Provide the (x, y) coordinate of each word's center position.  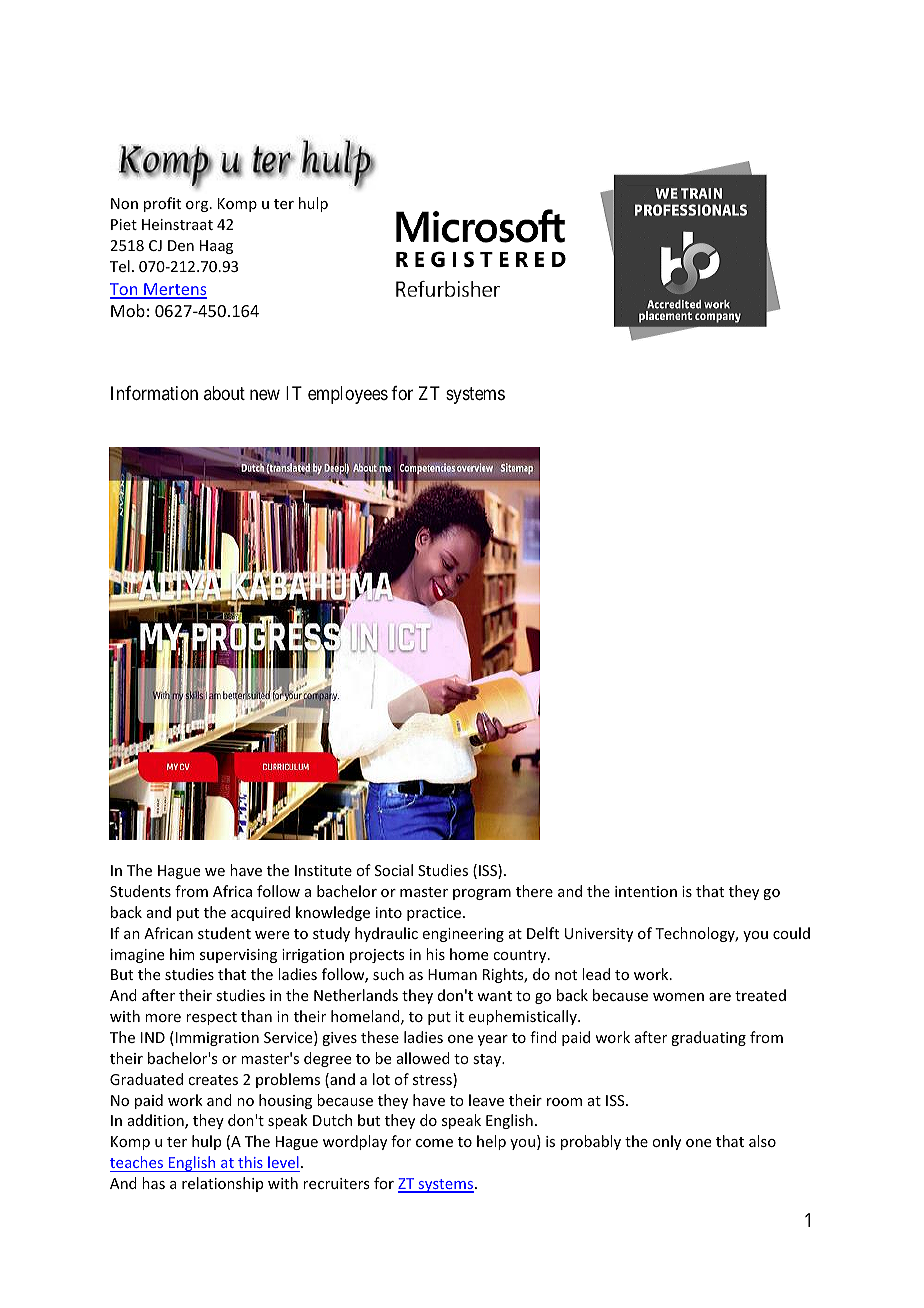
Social (394, 870)
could (791, 933)
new (265, 394)
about (224, 393)
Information (154, 393)
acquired (260, 913)
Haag (216, 247)
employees (348, 395)
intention (646, 891)
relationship (222, 1184)
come (434, 1143)
